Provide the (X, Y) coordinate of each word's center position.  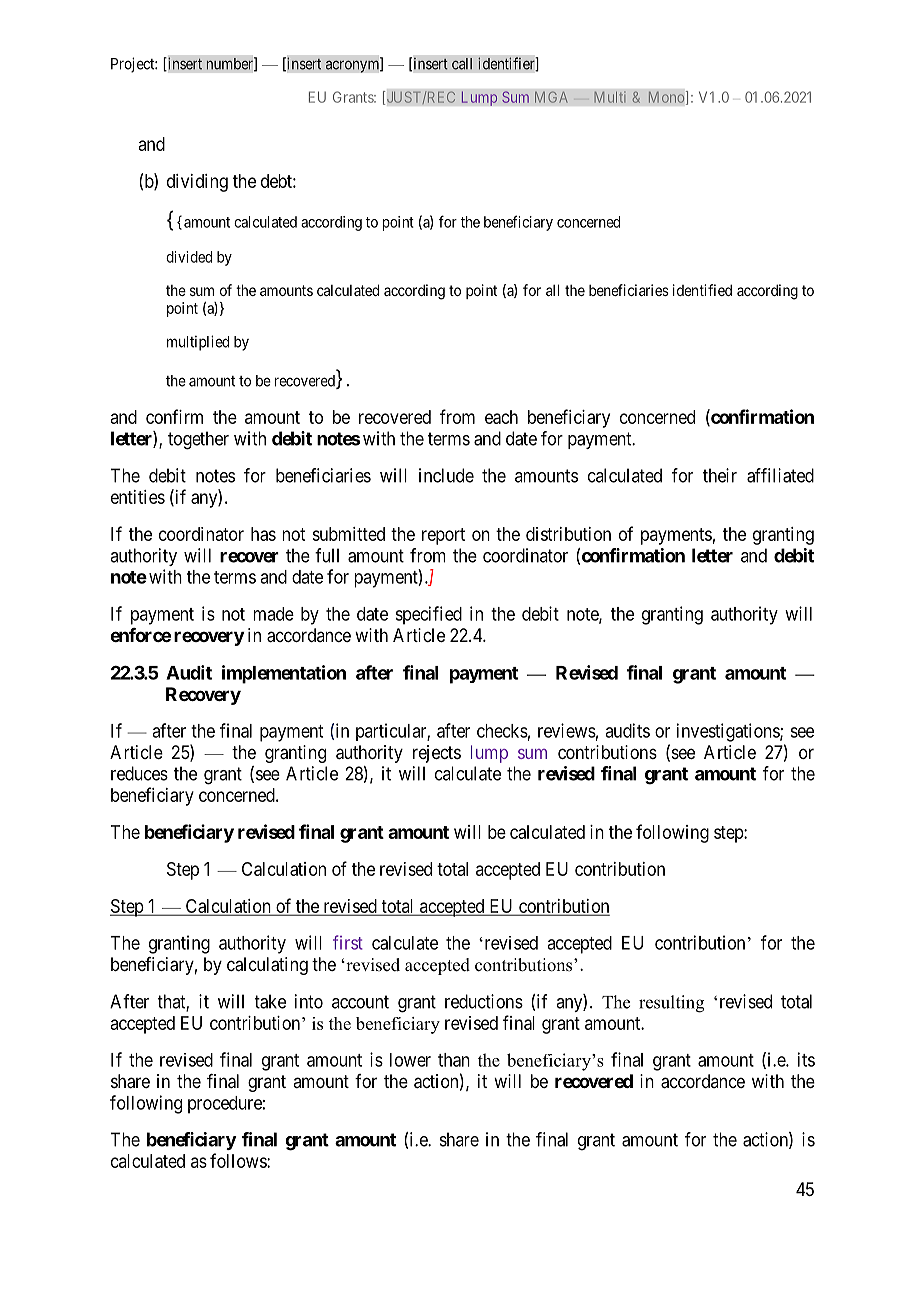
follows (239, 1160)
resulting (671, 1004)
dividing (197, 183)
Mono (666, 97)
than (454, 1060)
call (462, 64)
